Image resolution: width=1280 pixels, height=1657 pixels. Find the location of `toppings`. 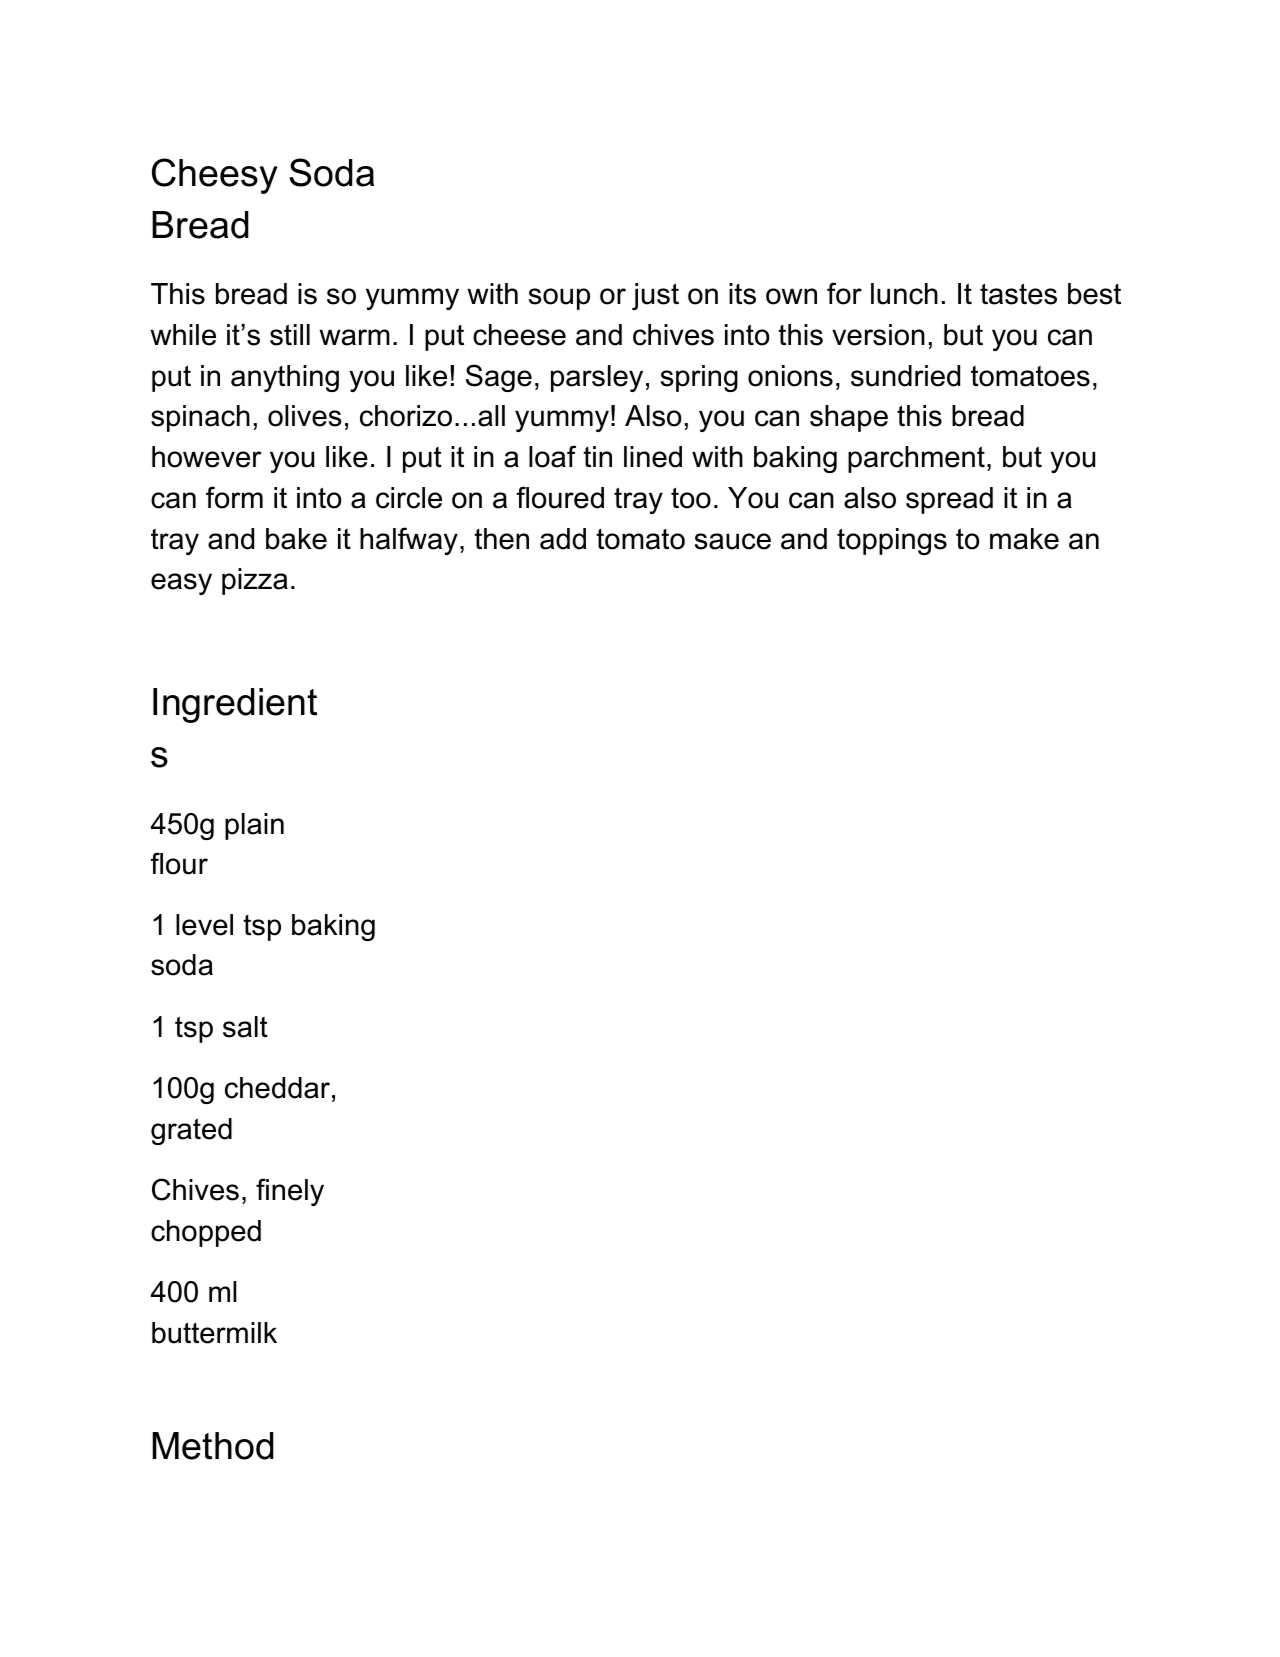

toppings is located at coordinates (892, 541).
